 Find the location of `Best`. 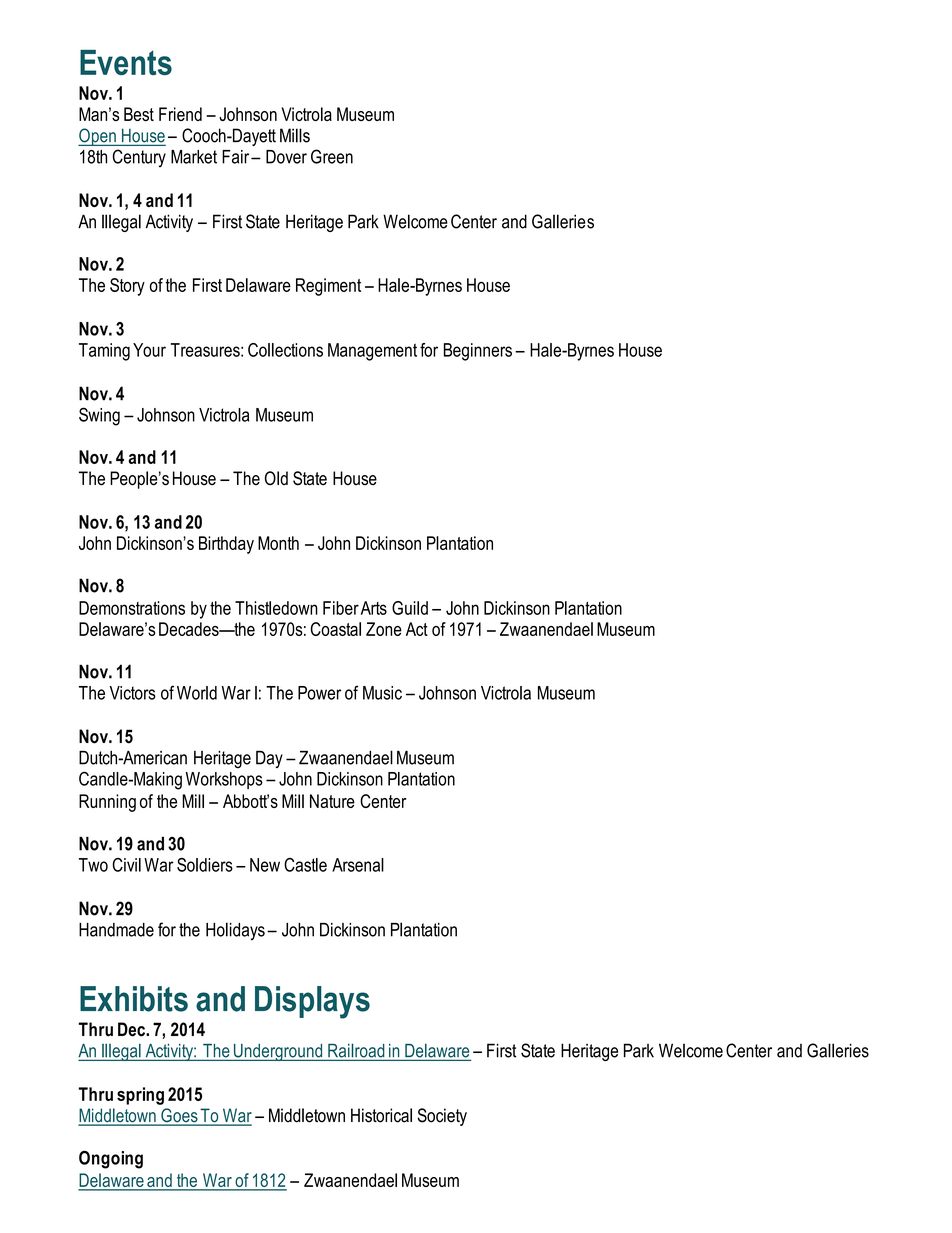

Best is located at coordinates (139, 114).
